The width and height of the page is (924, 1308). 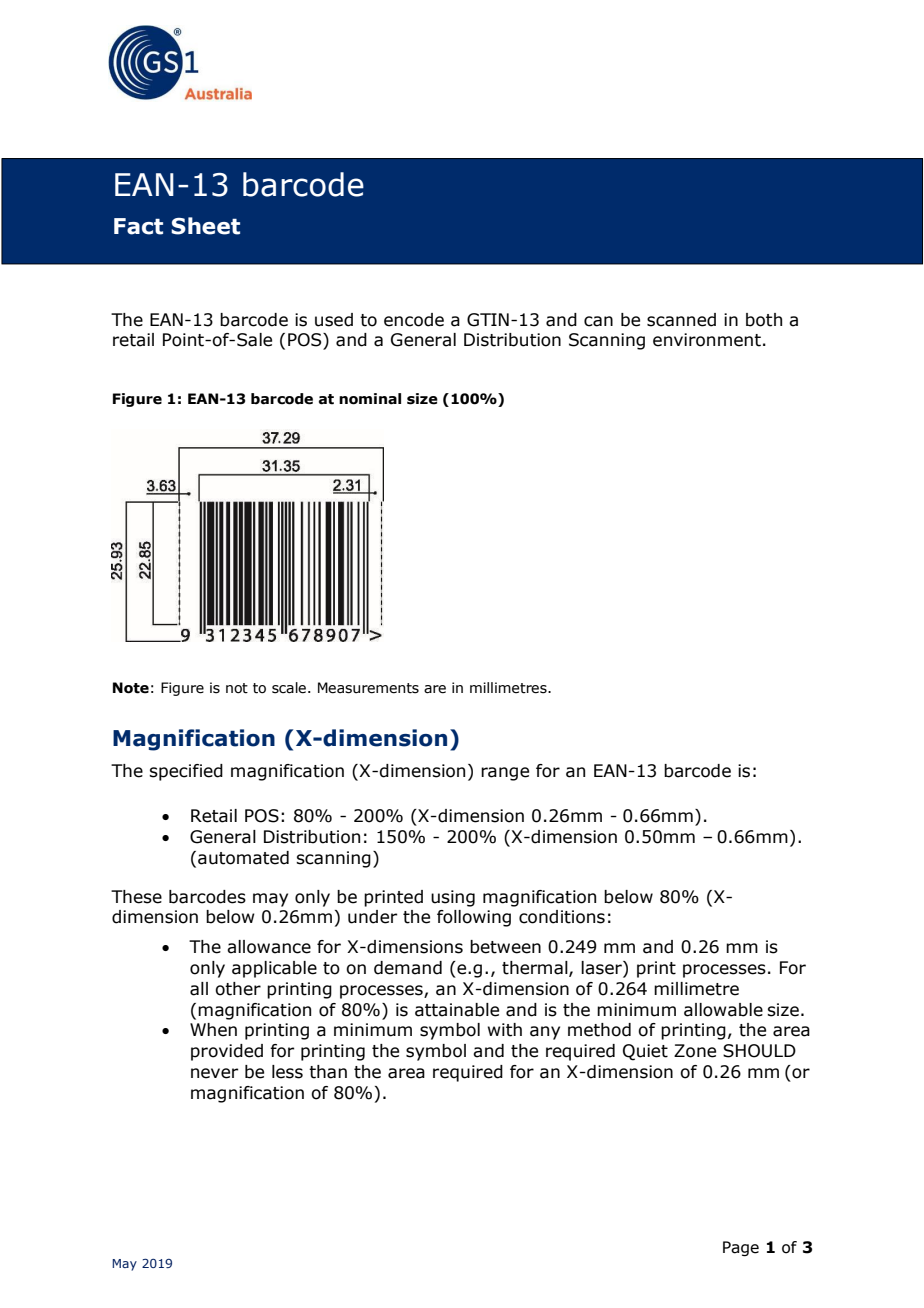 What do you see at coordinates (681, 320) in the page?
I see `scanned` at bounding box center [681, 320].
